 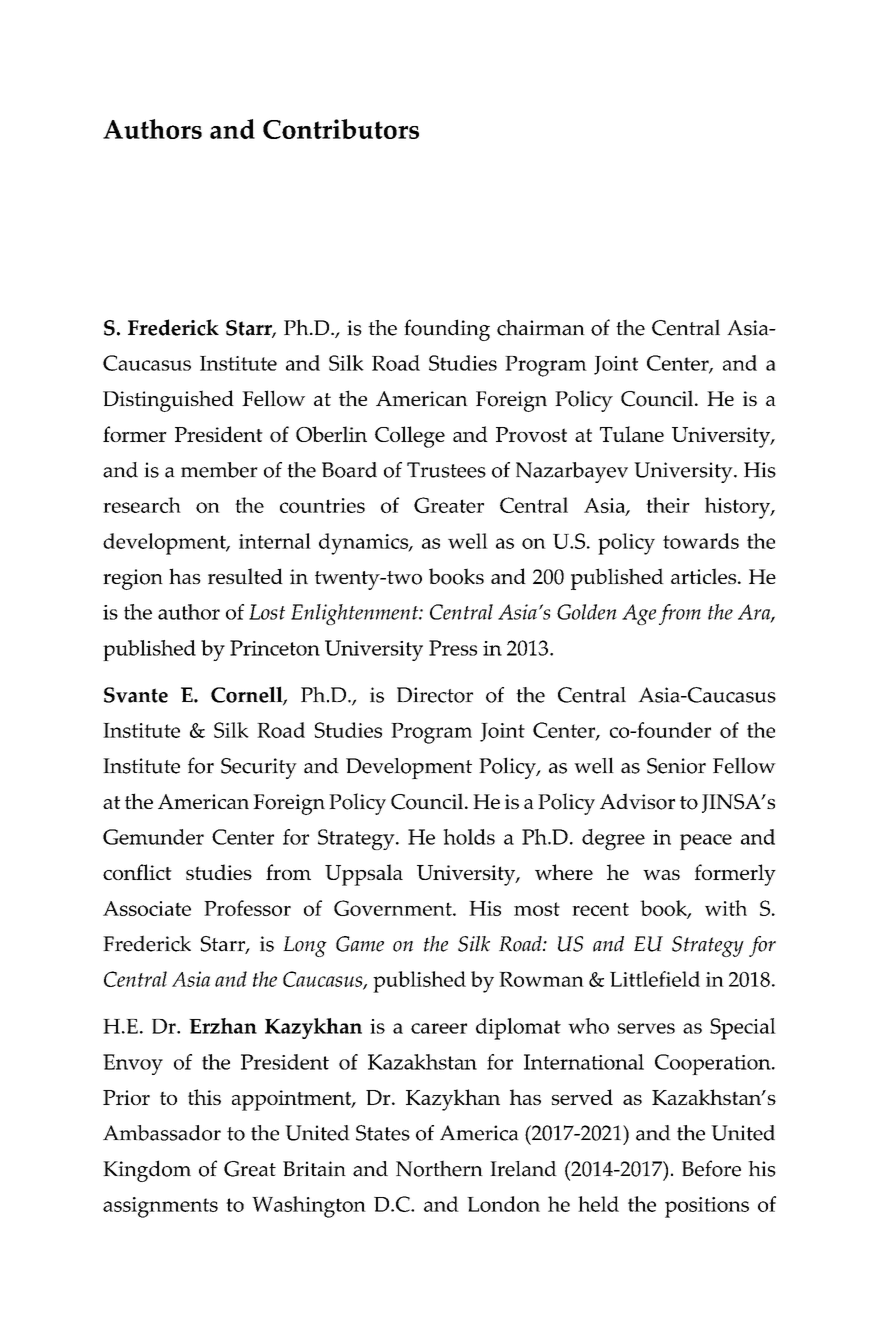 I want to click on Svante, so click(x=136, y=695).
